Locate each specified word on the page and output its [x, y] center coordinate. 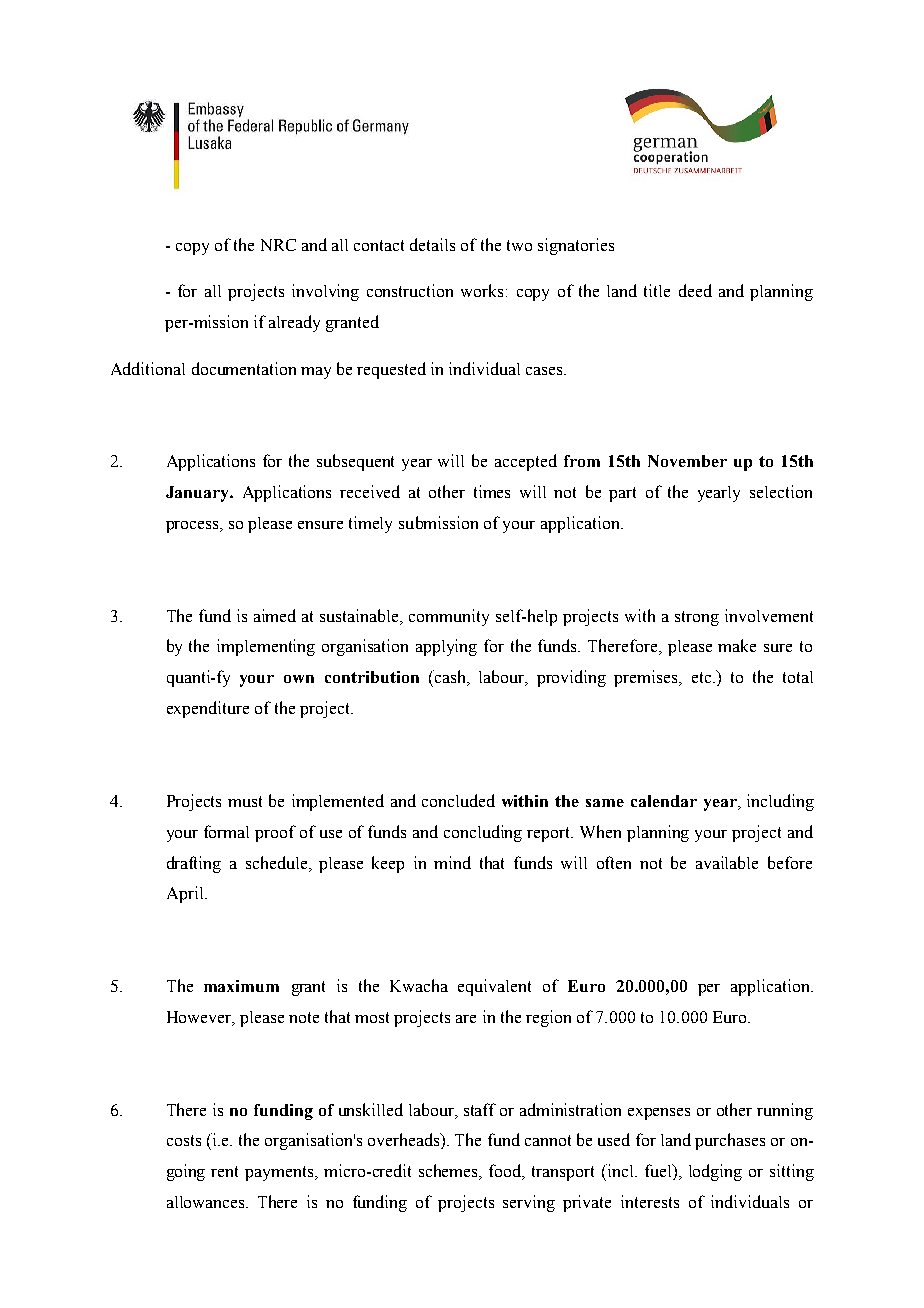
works [484, 290]
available [727, 862]
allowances [207, 1202]
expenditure [208, 709]
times [492, 491]
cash [450, 678]
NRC [278, 245]
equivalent [494, 987]
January [199, 494]
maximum [241, 986]
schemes [450, 1172]
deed [695, 290]
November [687, 461]
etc [701, 677]
